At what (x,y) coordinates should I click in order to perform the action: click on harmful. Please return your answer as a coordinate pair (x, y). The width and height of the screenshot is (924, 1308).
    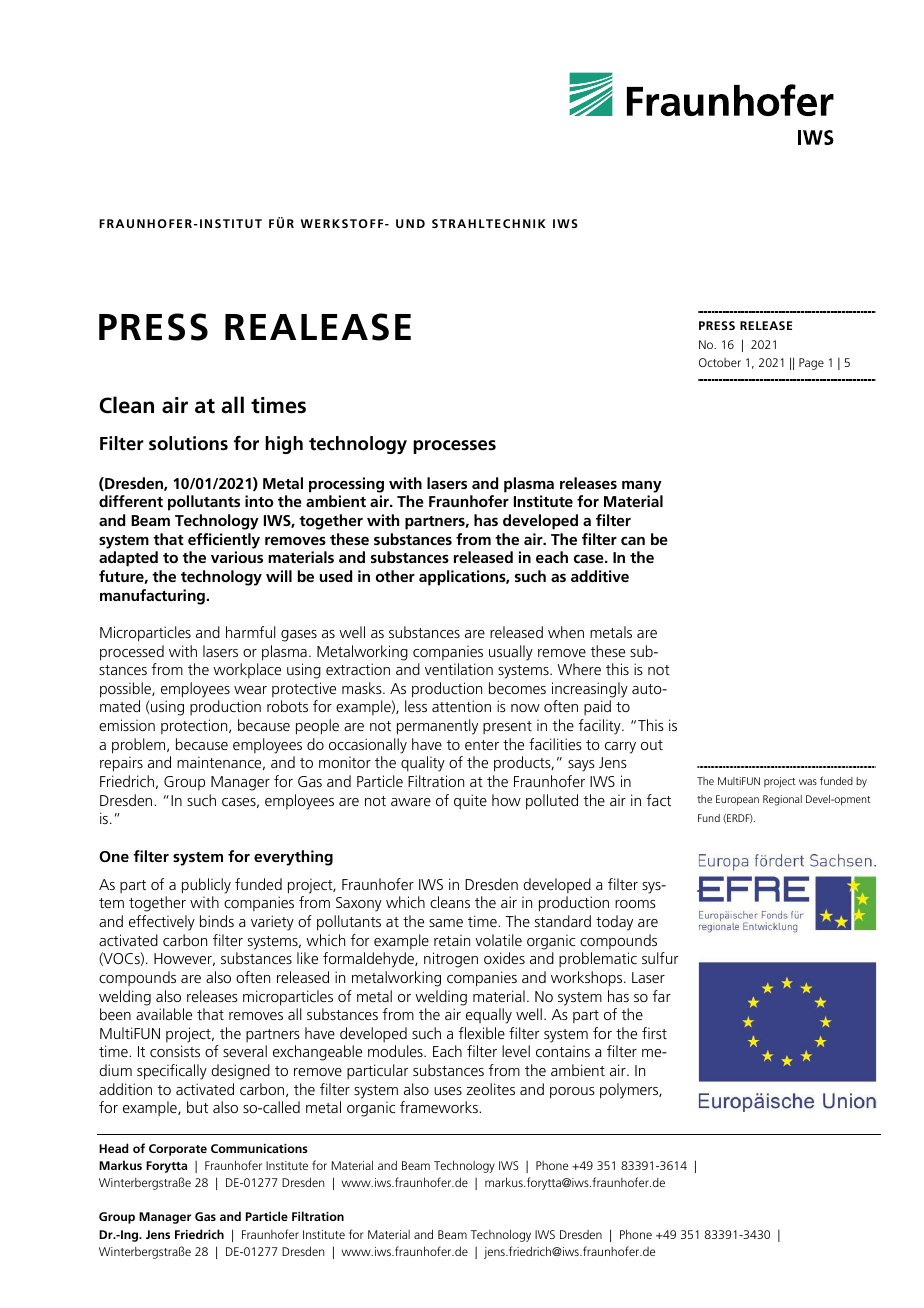
    Looking at the image, I should click on (251, 632).
